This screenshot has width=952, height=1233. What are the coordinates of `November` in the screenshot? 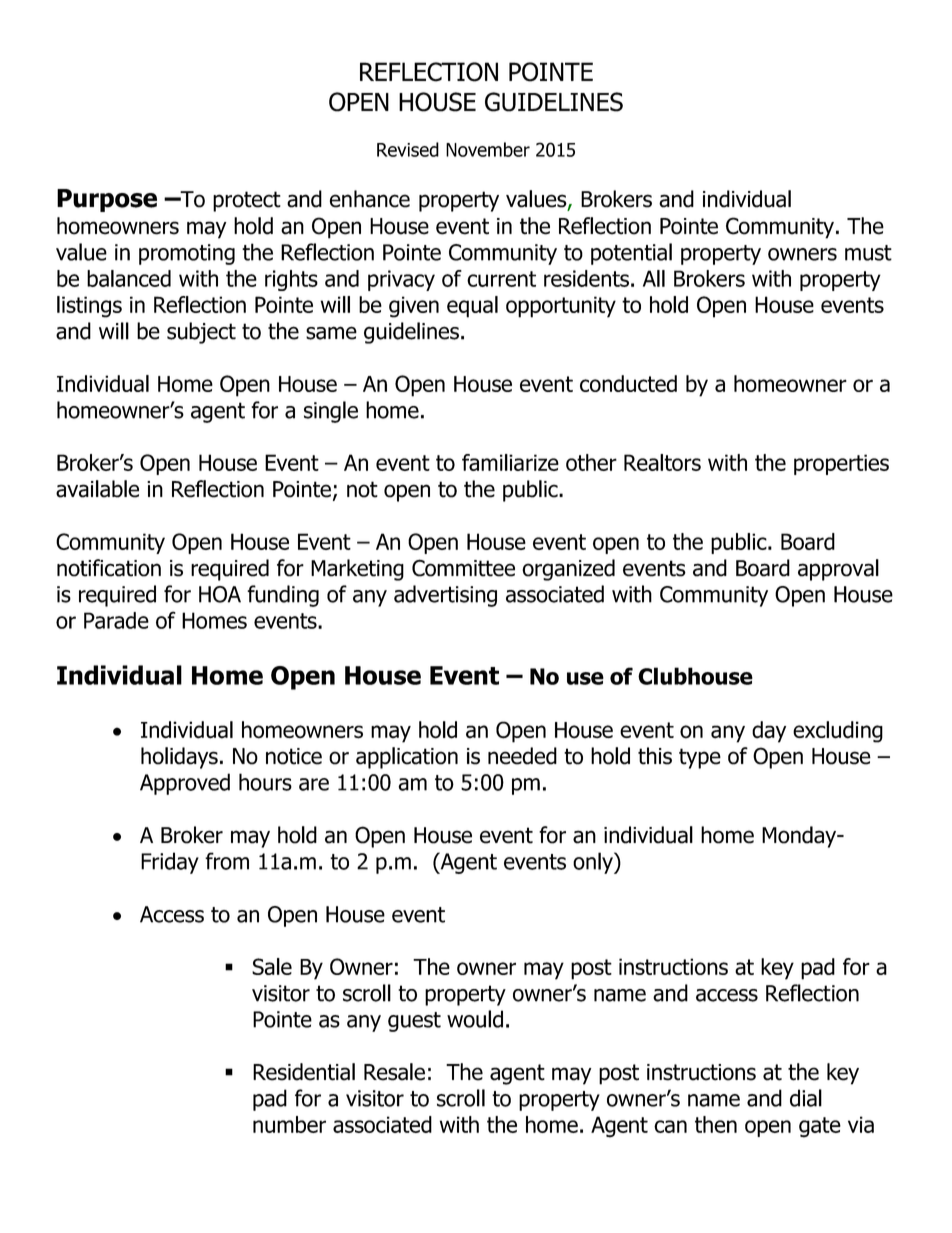 It's located at (488, 149).
